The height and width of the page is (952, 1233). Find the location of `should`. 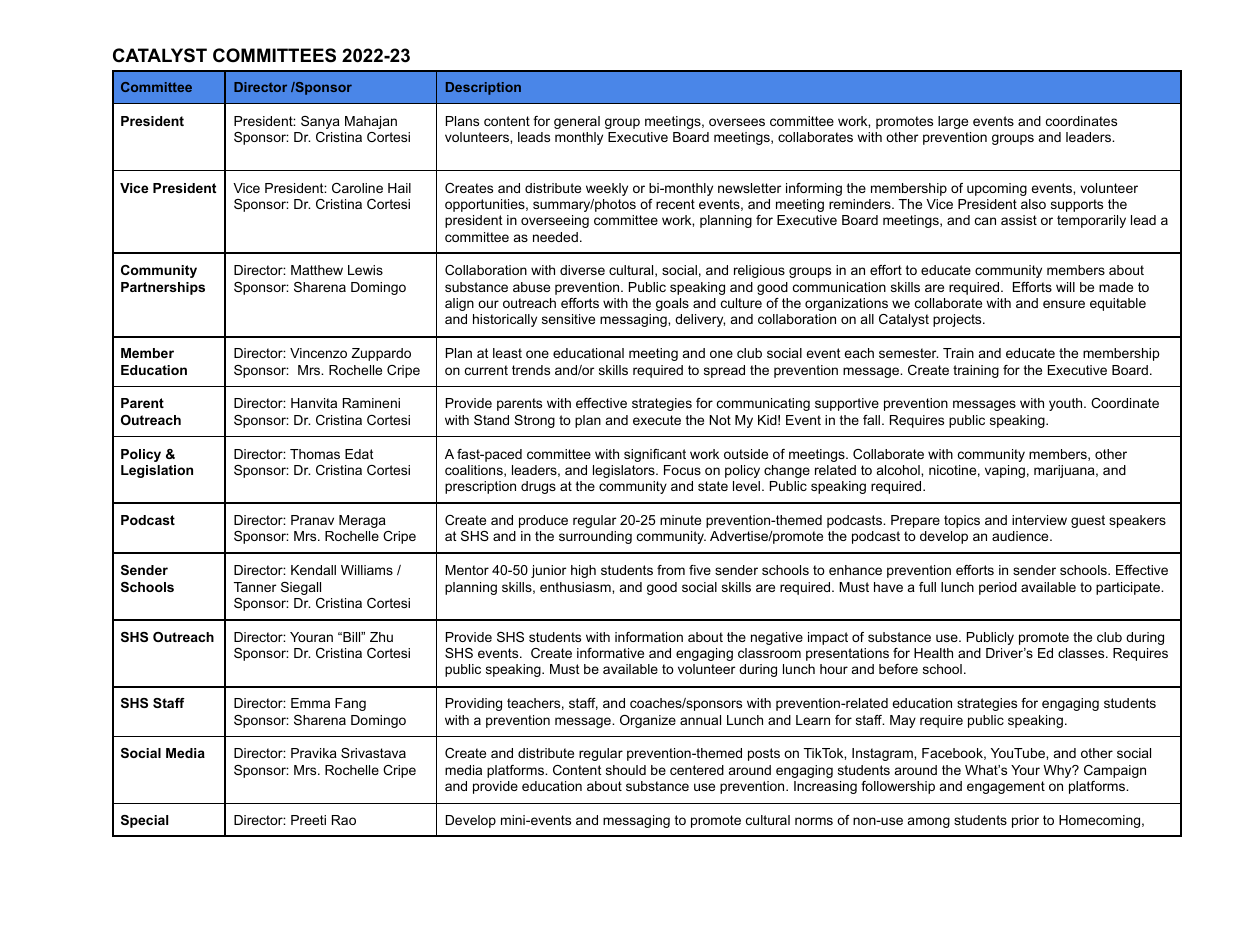

should is located at coordinates (626, 770).
